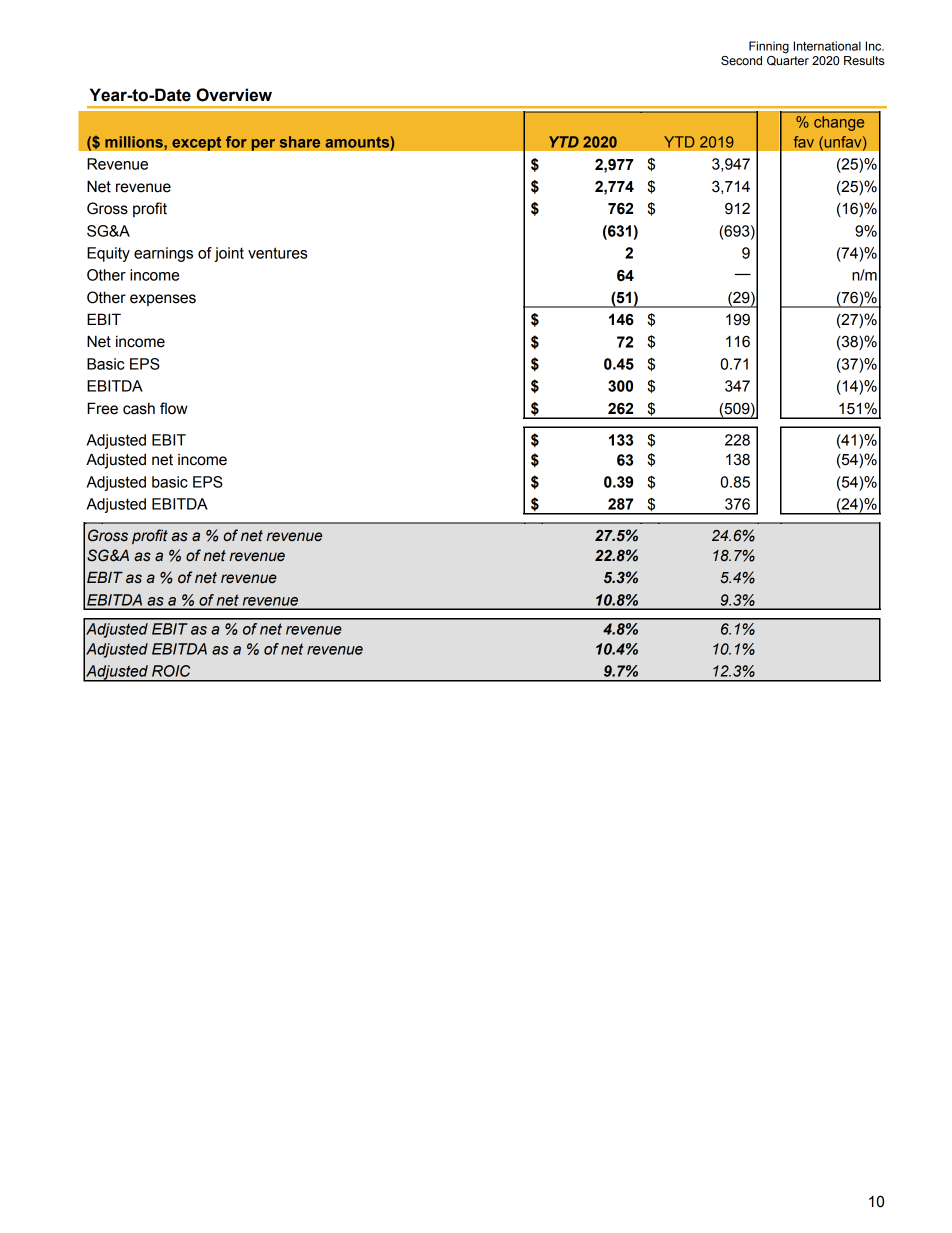 This screenshot has height=1233, width=952. What do you see at coordinates (229, 254) in the screenshot?
I see `joint` at bounding box center [229, 254].
